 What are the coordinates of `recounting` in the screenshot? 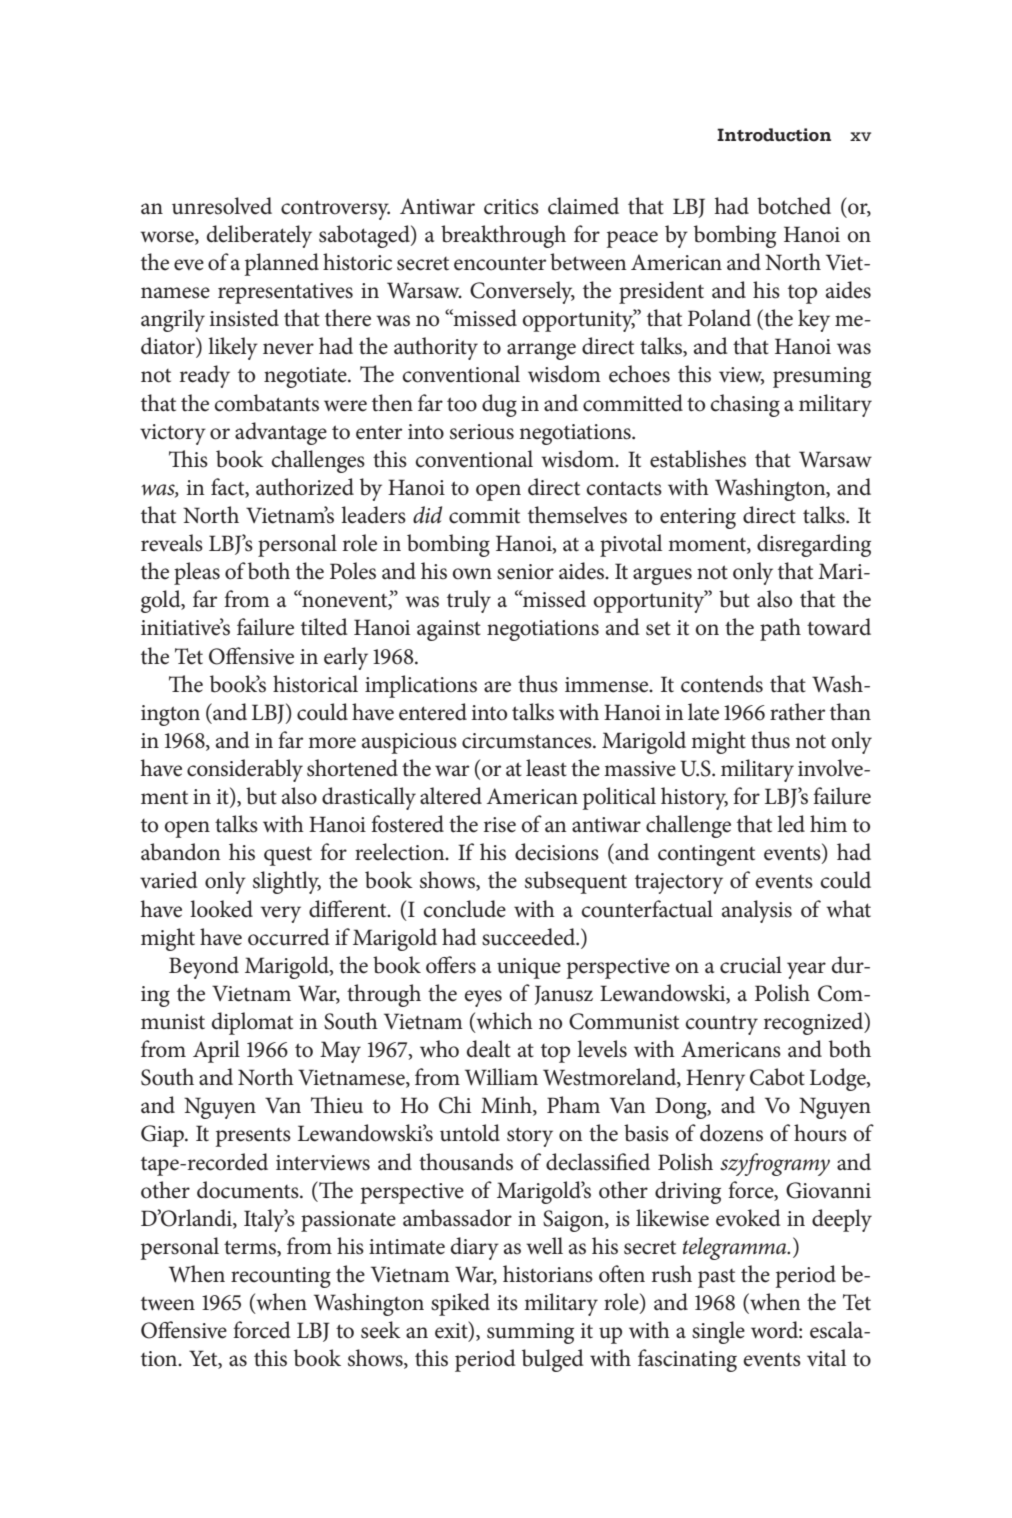 It's located at (281, 1277).
